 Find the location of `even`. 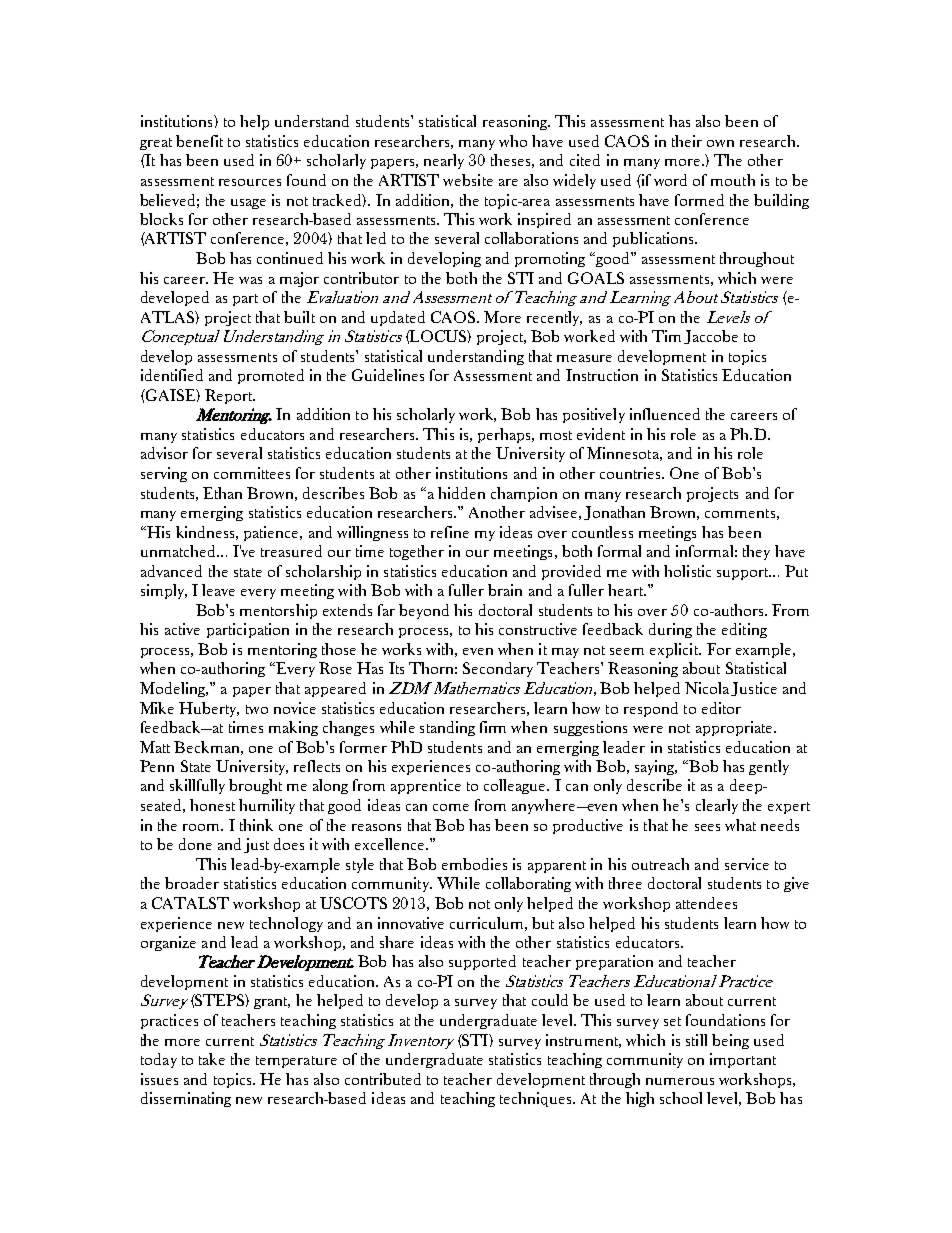

even is located at coordinates (478, 651).
